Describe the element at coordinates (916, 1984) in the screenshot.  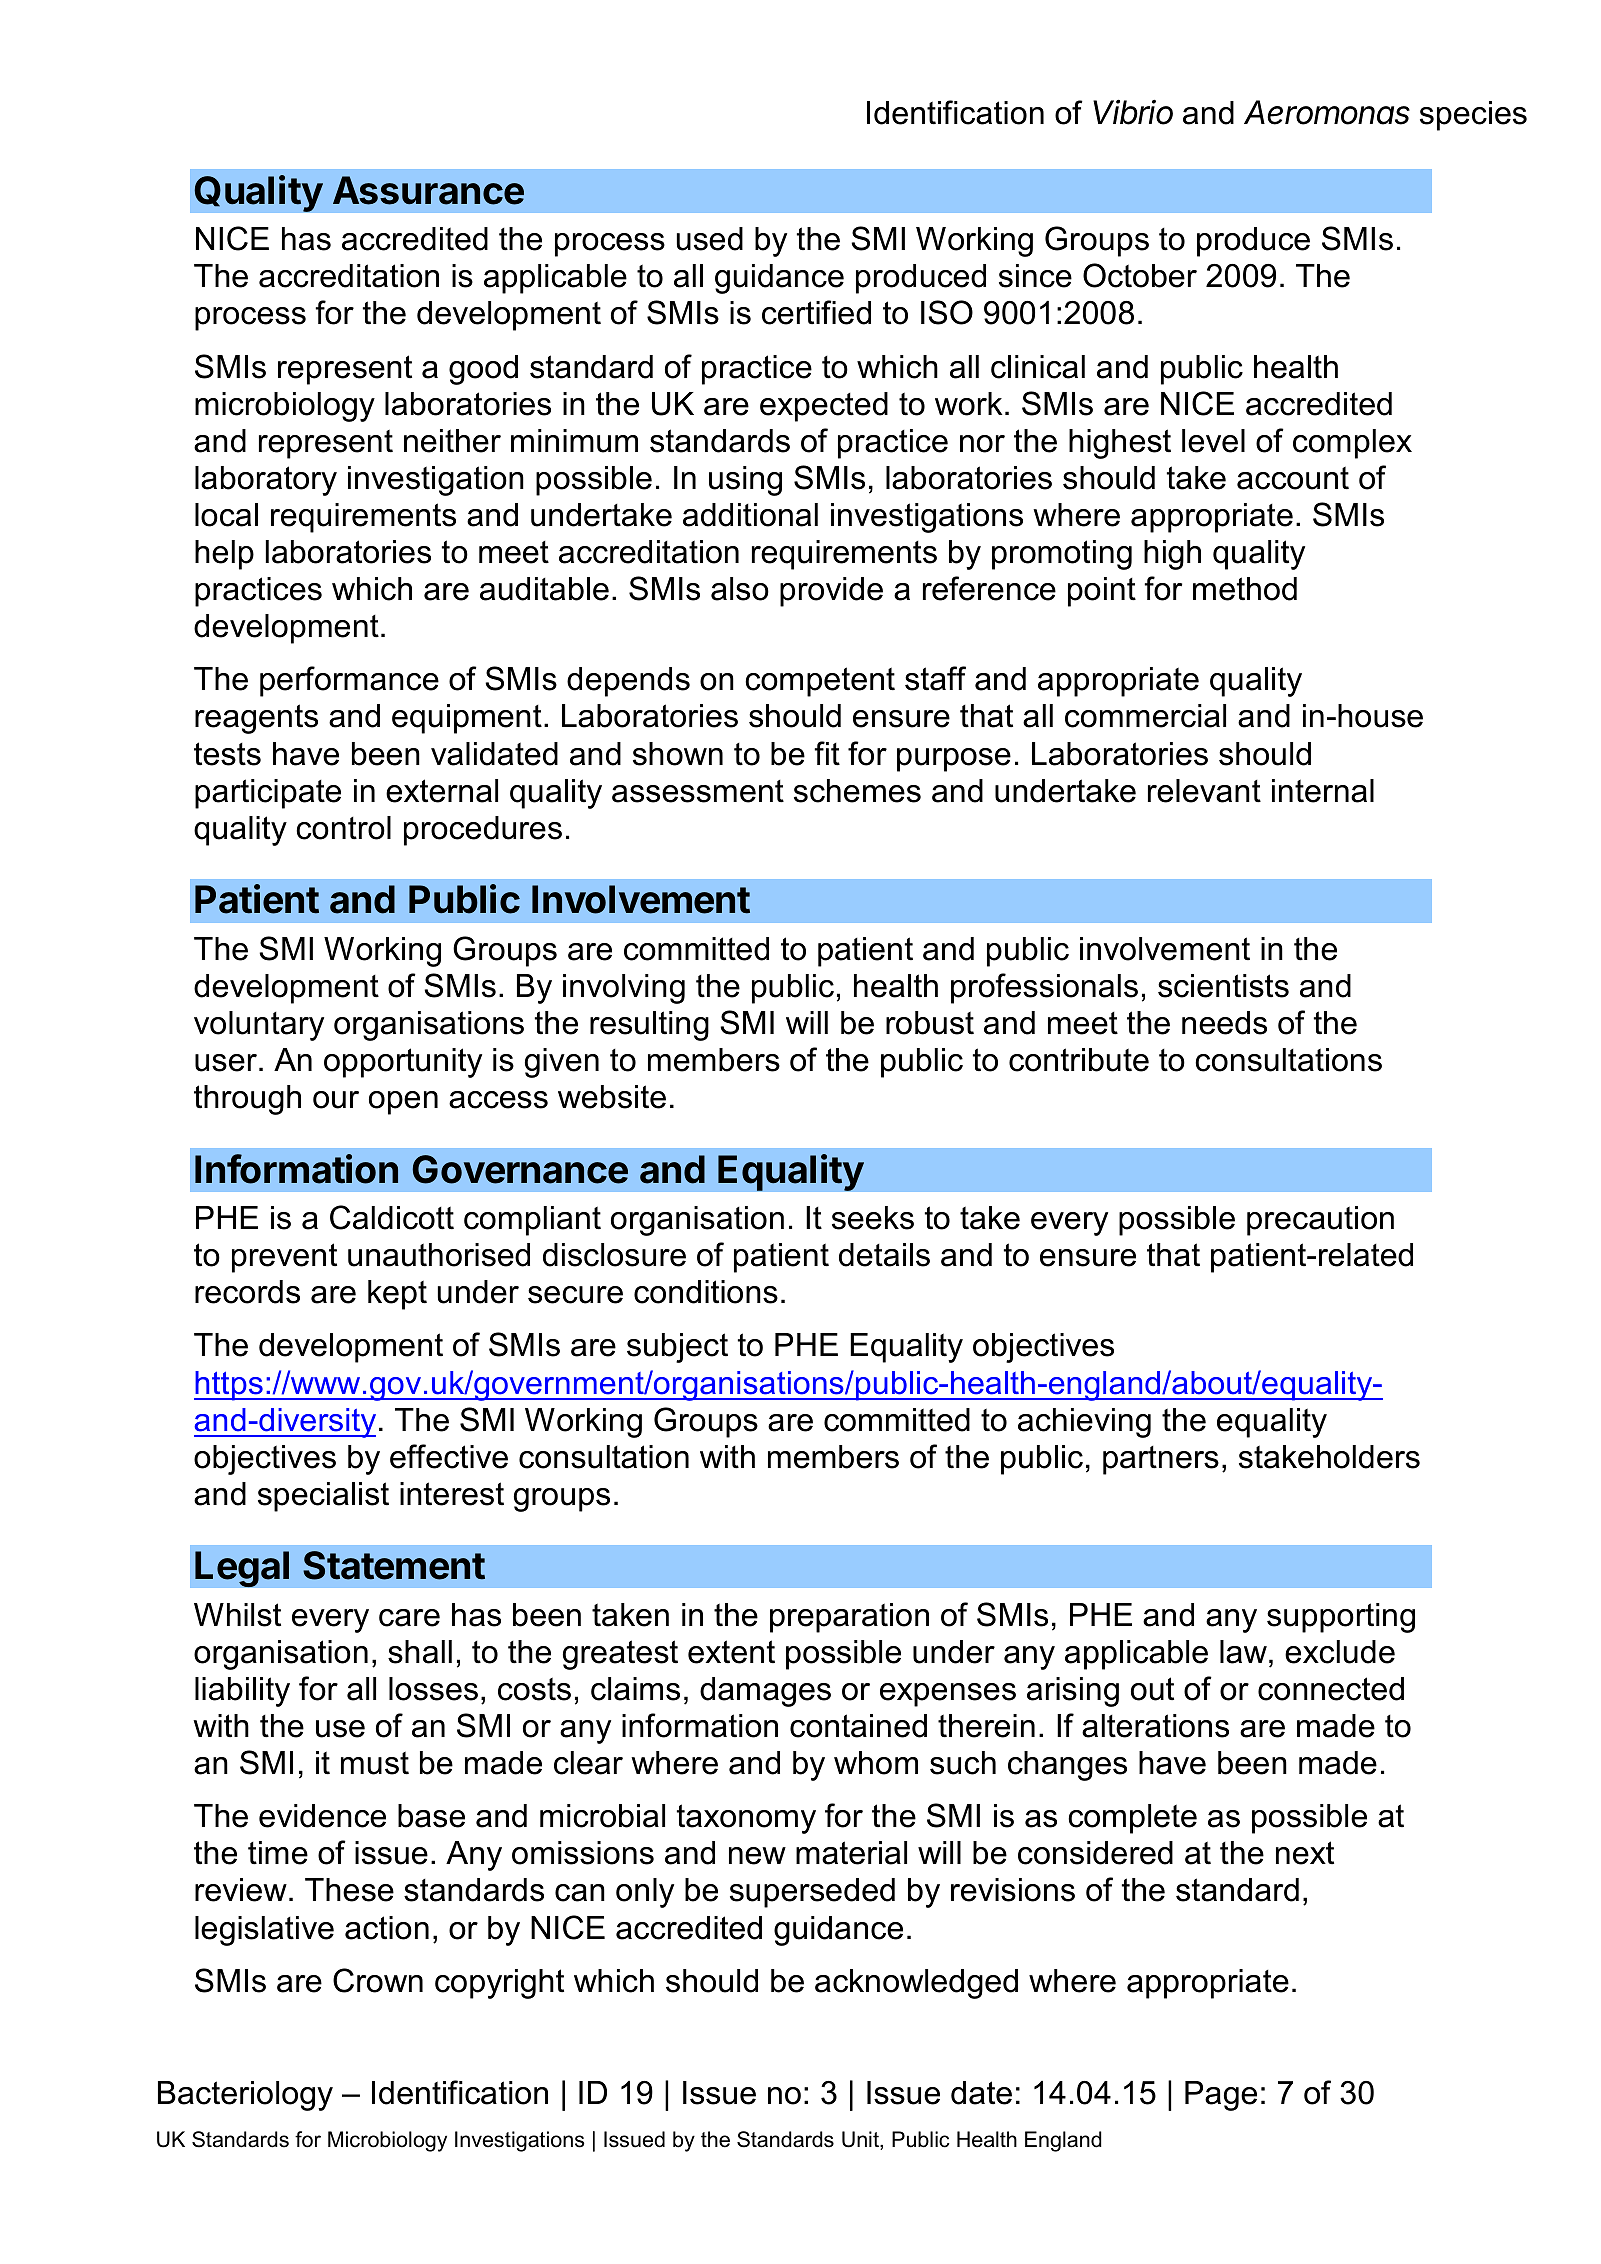
I see `acknowledged` at that location.
